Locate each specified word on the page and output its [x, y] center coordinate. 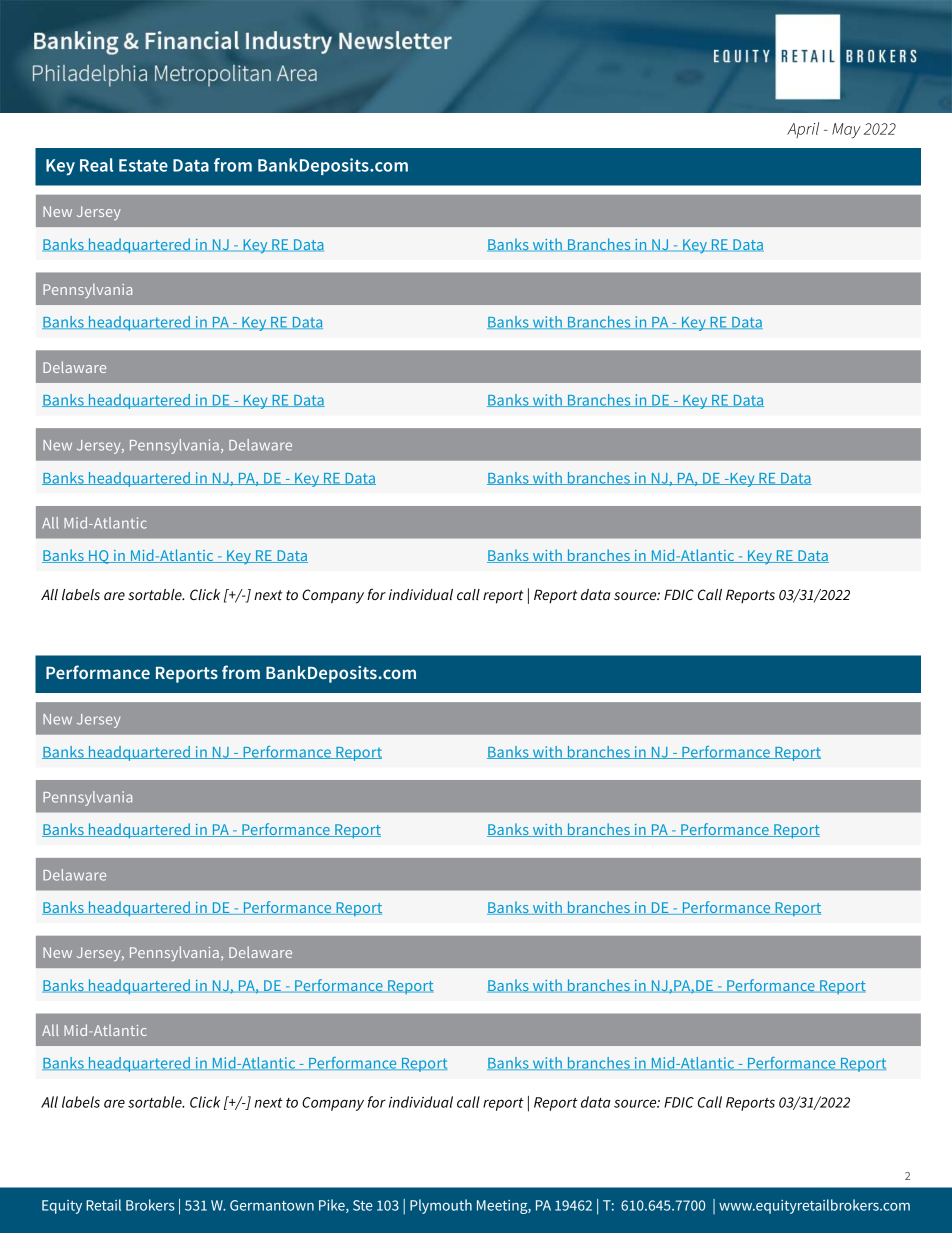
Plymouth [441, 1206]
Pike [333, 1206]
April [803, 130]
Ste [363, 1205]
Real [96, 165]
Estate [143, 165]
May [846, 131]
